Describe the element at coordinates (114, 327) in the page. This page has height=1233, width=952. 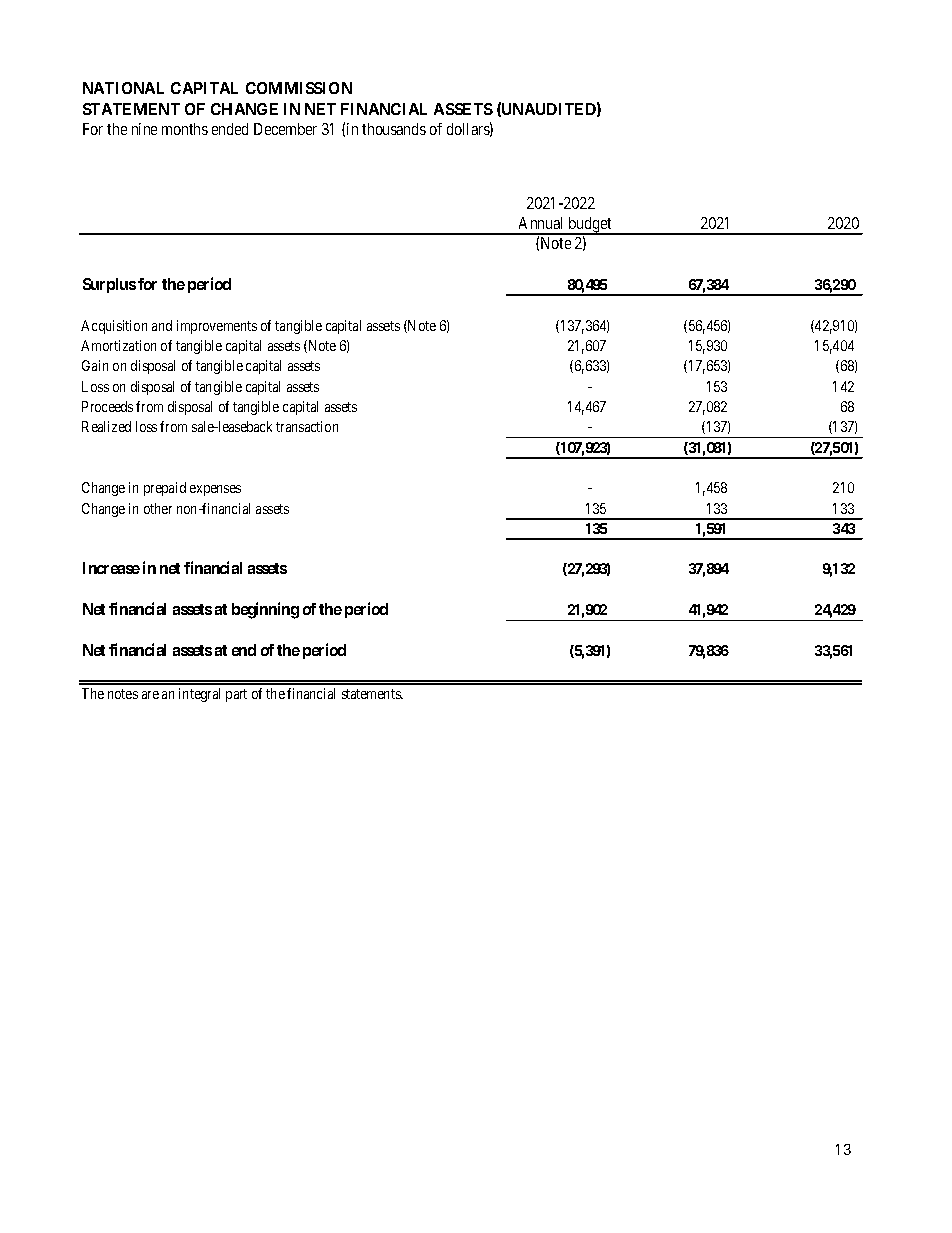
I see `Acquisition` at that location.
